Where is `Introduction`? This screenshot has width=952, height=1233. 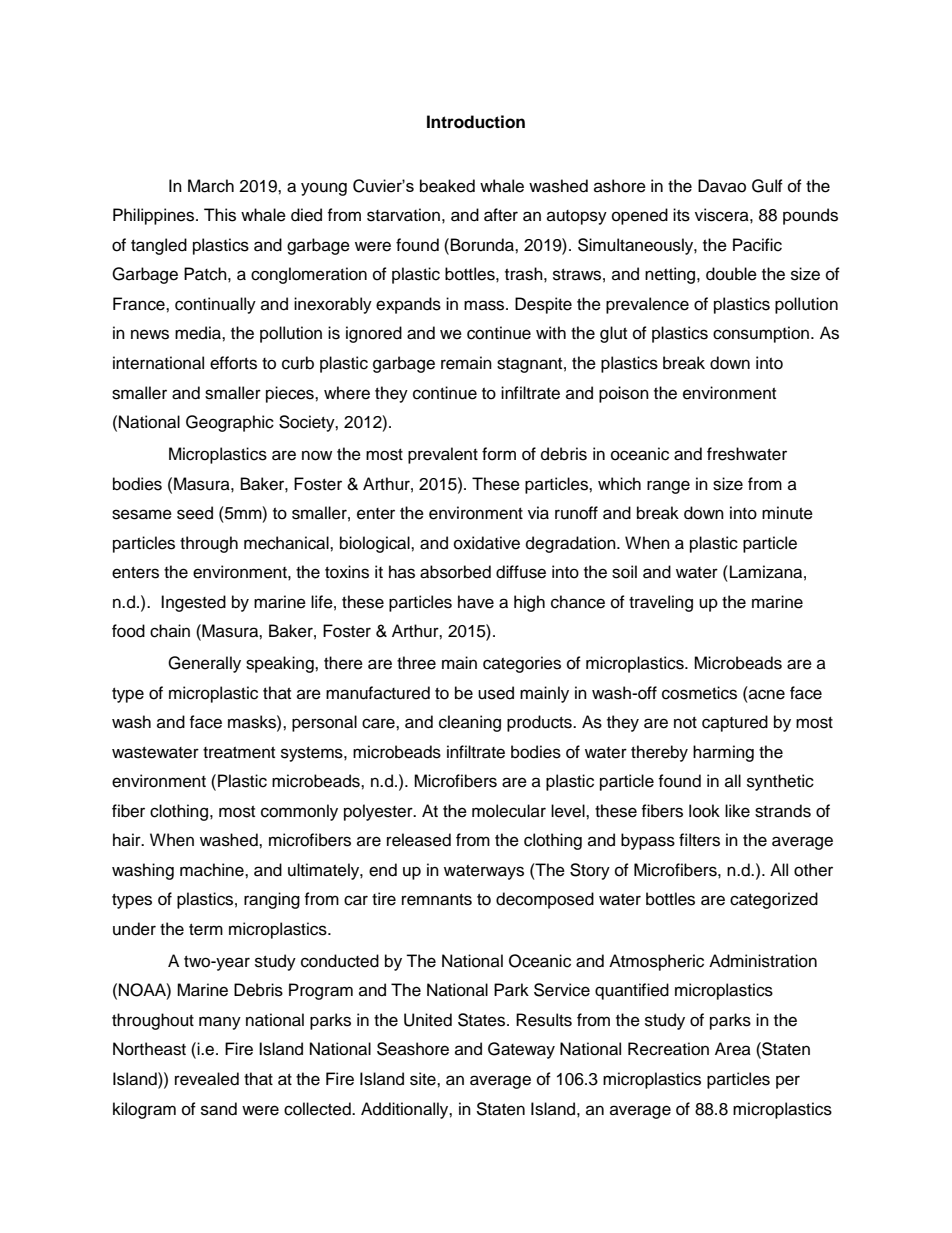 Introduction is located at coordinates (476, 122).
